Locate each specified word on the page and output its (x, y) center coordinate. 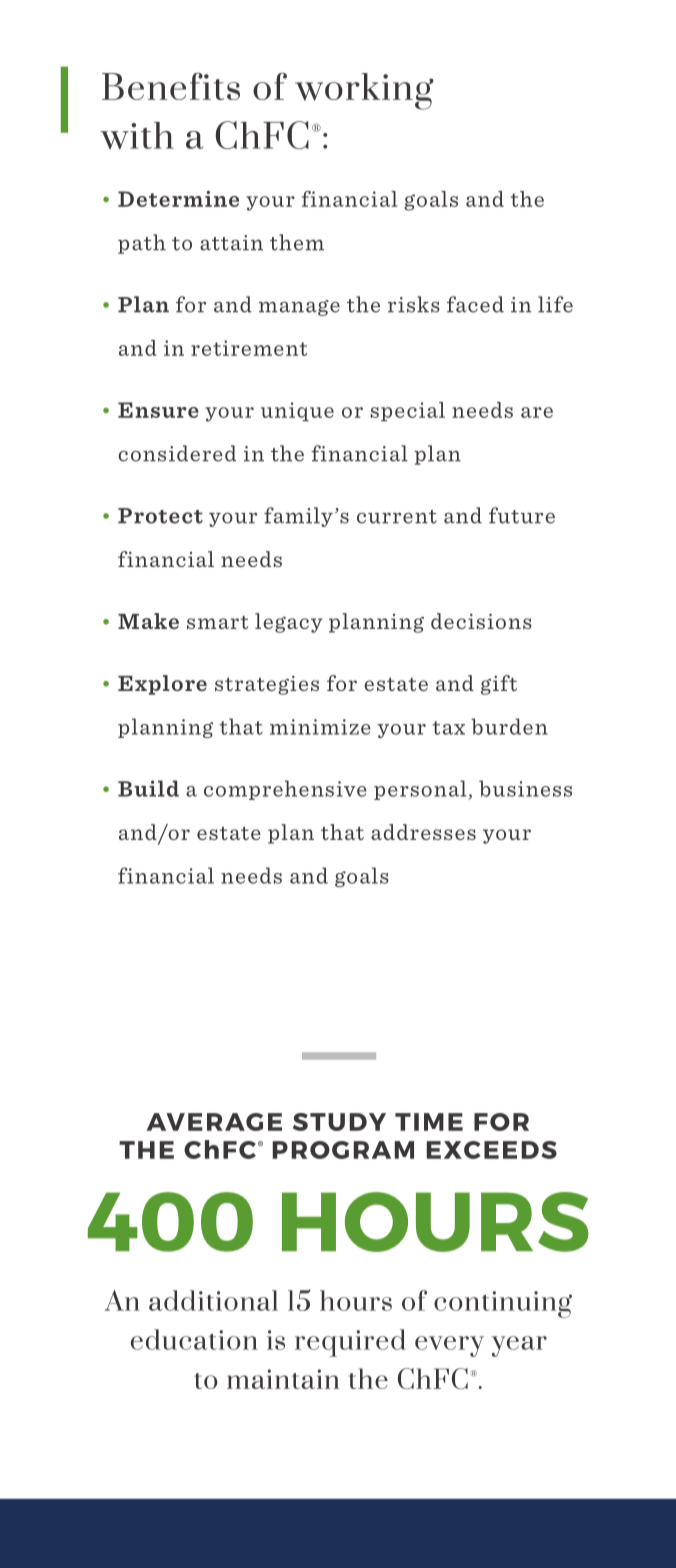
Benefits (171, 86)
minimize (320, 727)
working (364, 91)
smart (217, 622)
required (350, 1343)
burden (509, 726)
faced (475, 304)
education (194, 1339)
